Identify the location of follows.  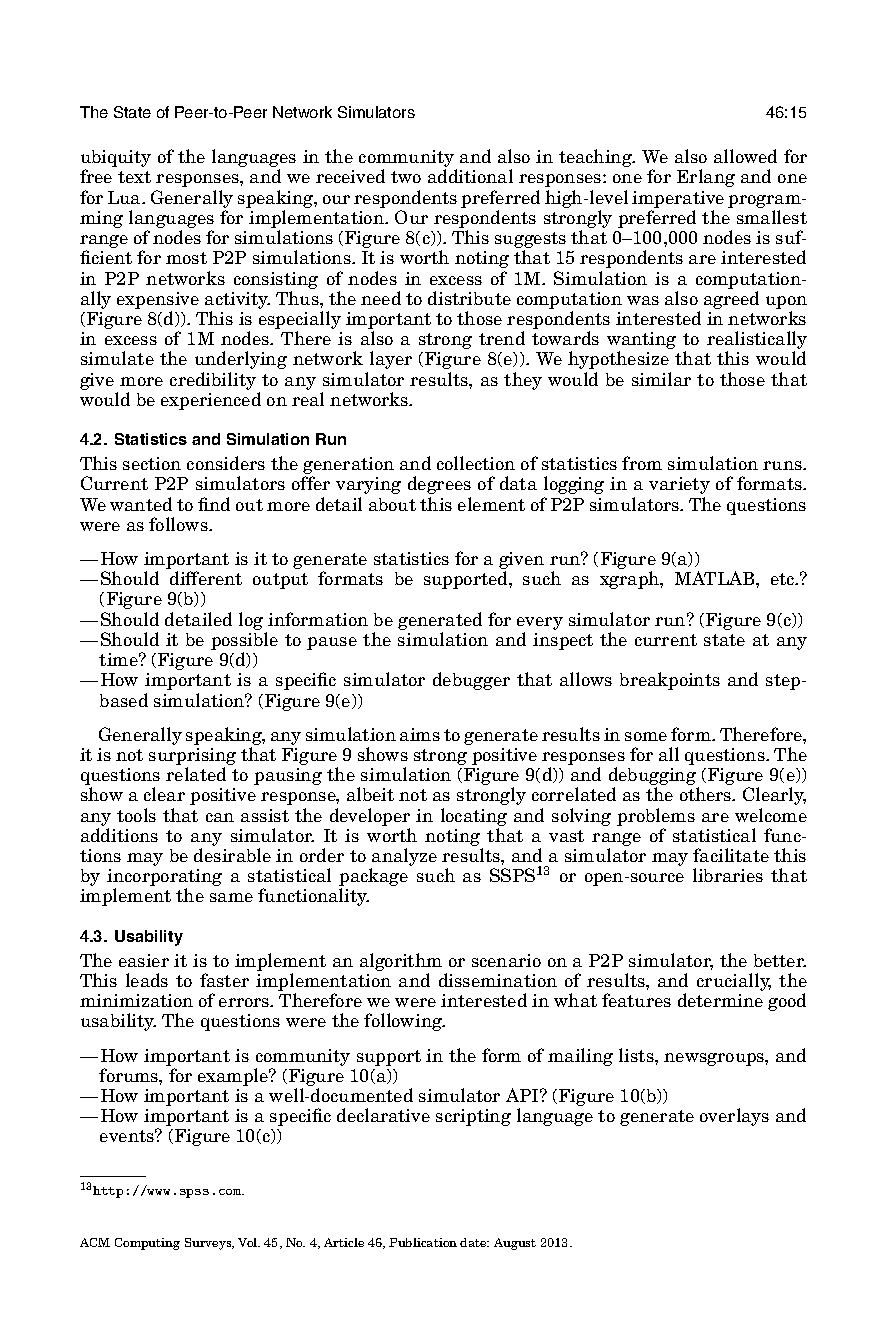
(179, 524).
